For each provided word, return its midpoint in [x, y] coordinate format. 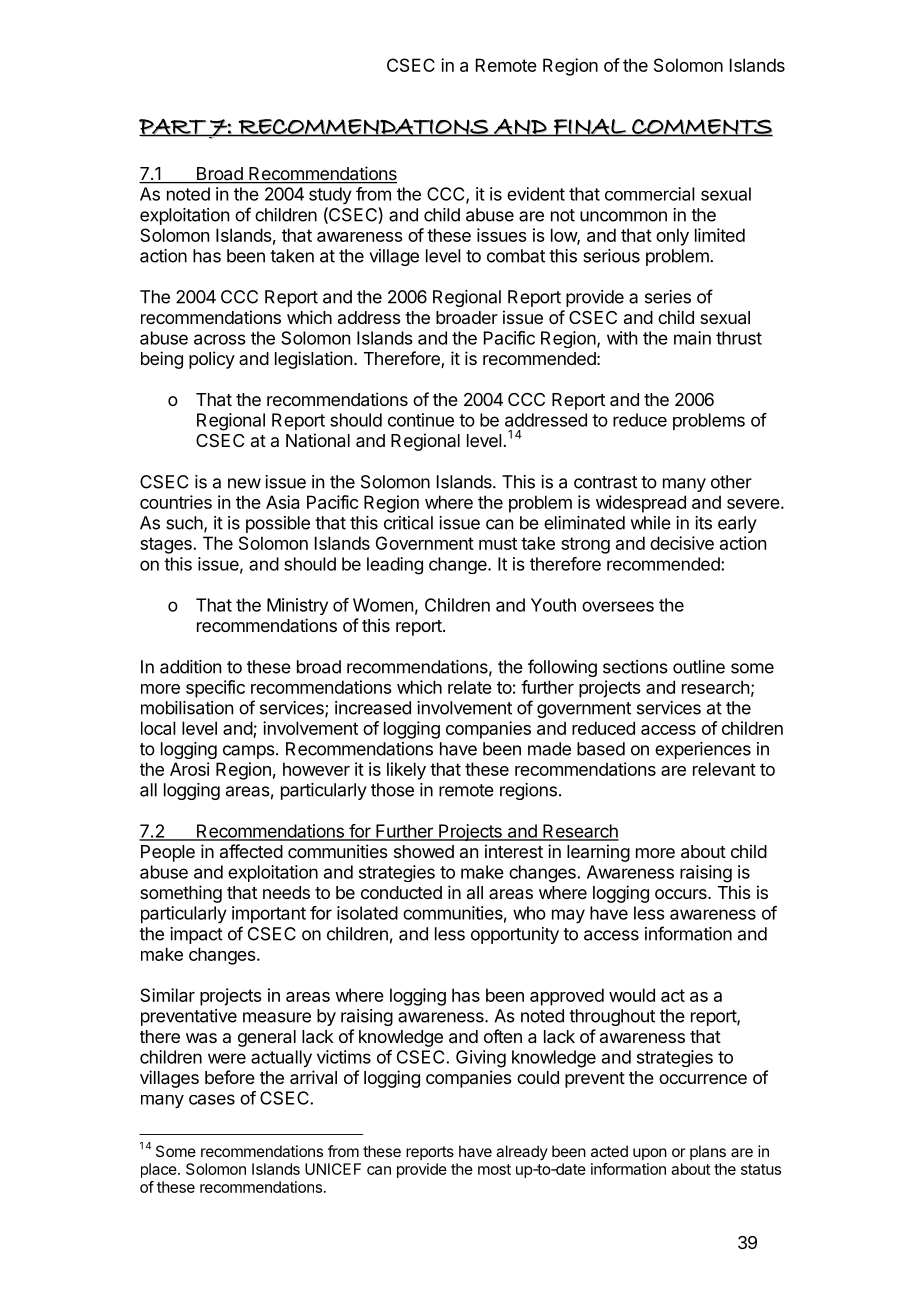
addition [190, 667]
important [269, 914]
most [494, 1169]
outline [699, 667]
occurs [682, 894]
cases [212, 1099]
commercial [650, 194]
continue [421, 420]
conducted [401, 892]
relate [470, 687]
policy [212, 360]
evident [536, 194]
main [692, 338]
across [220, 339]
